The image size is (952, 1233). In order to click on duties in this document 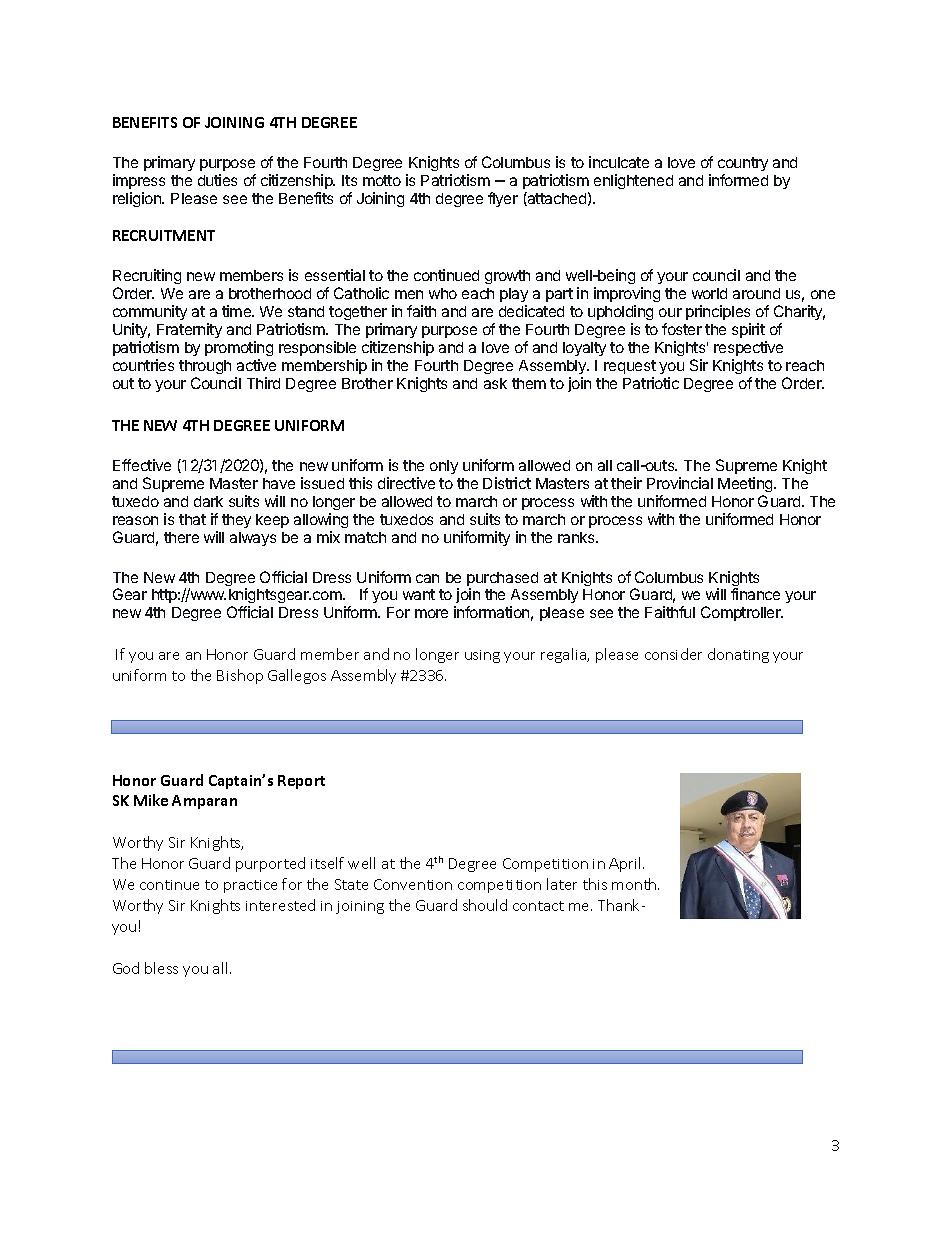, I will do `click(217, 180)`.
